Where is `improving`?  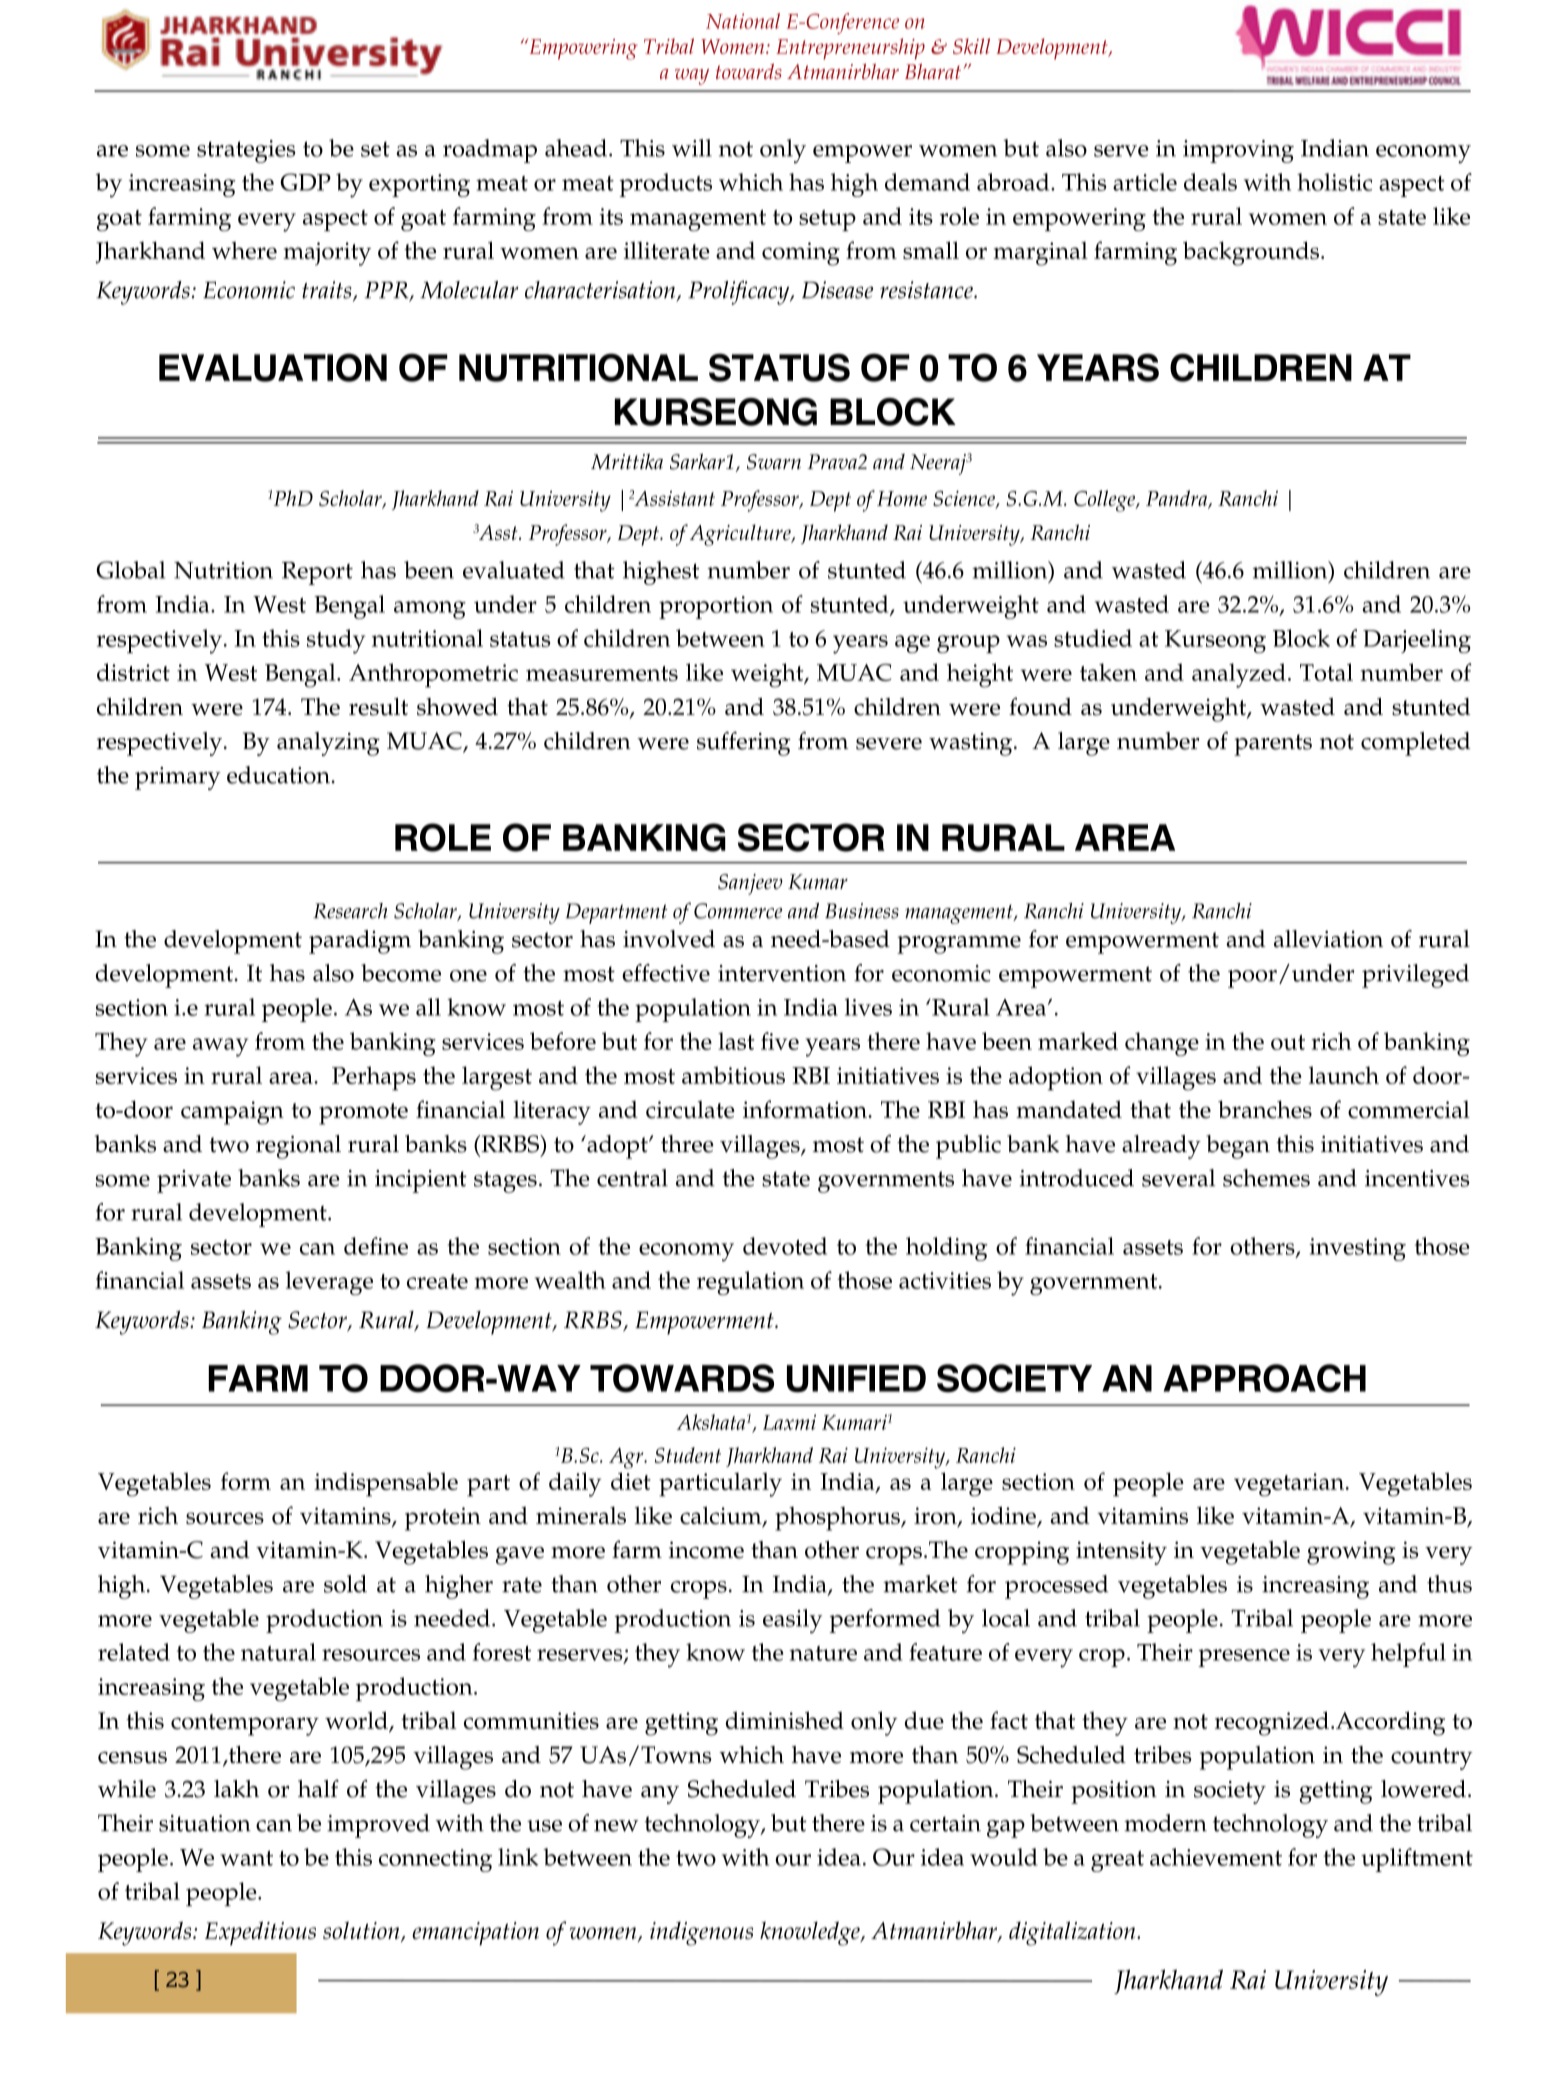
improving is located at coordinates (1238, 151).
